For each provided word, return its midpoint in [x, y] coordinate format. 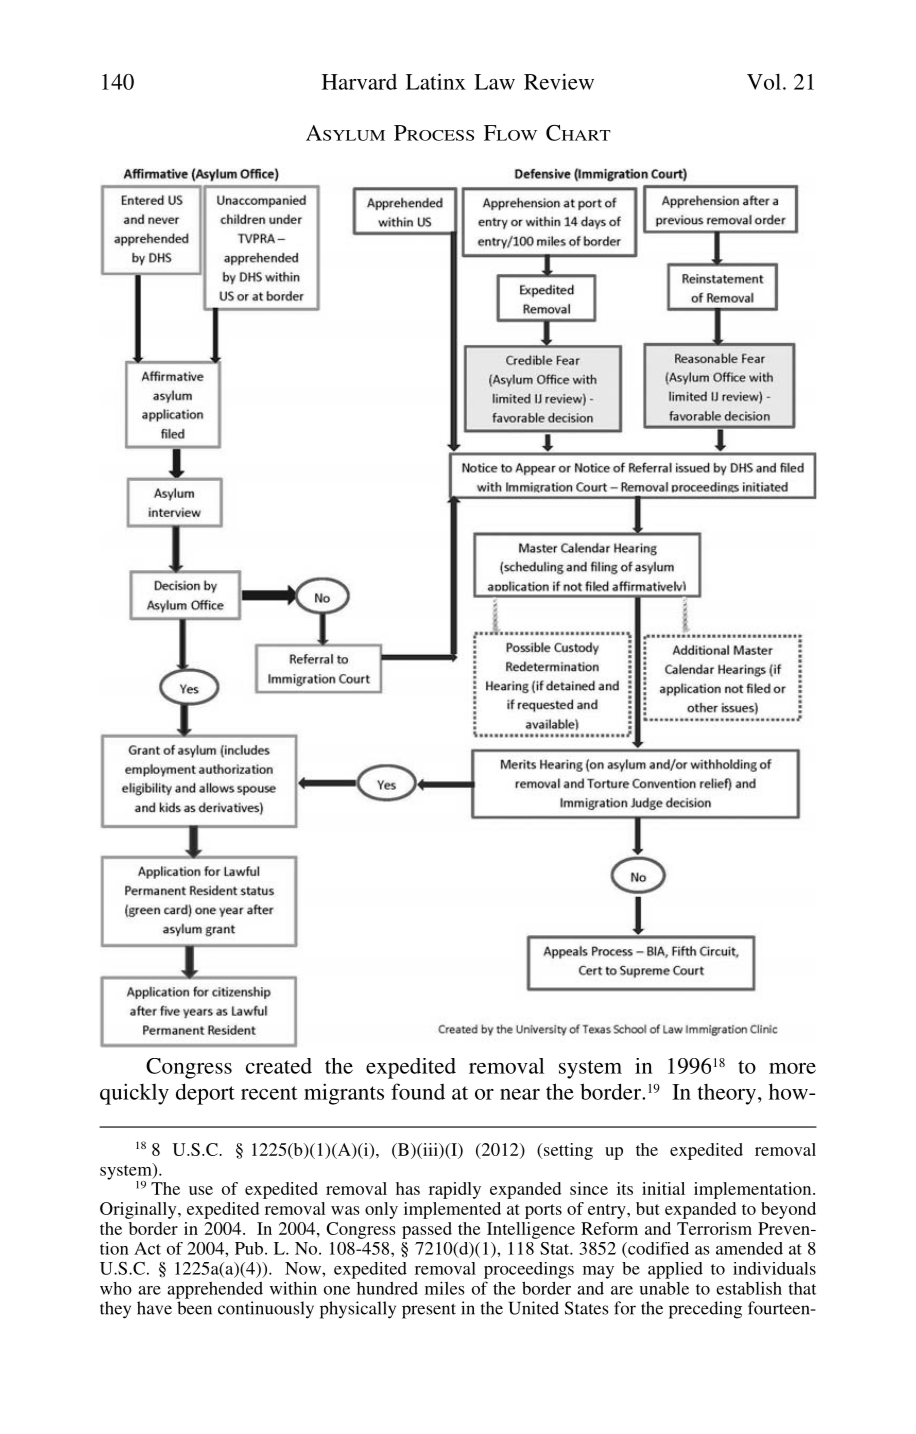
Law [494, 82]
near [520, 1094]
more [792, 1068]
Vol [764, 81]
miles [445, 1288]
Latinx [436, 81]
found [418, 1091]
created [279, 1066]
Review [559, 81]
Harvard [359, 82]
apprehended [215, 1290]
